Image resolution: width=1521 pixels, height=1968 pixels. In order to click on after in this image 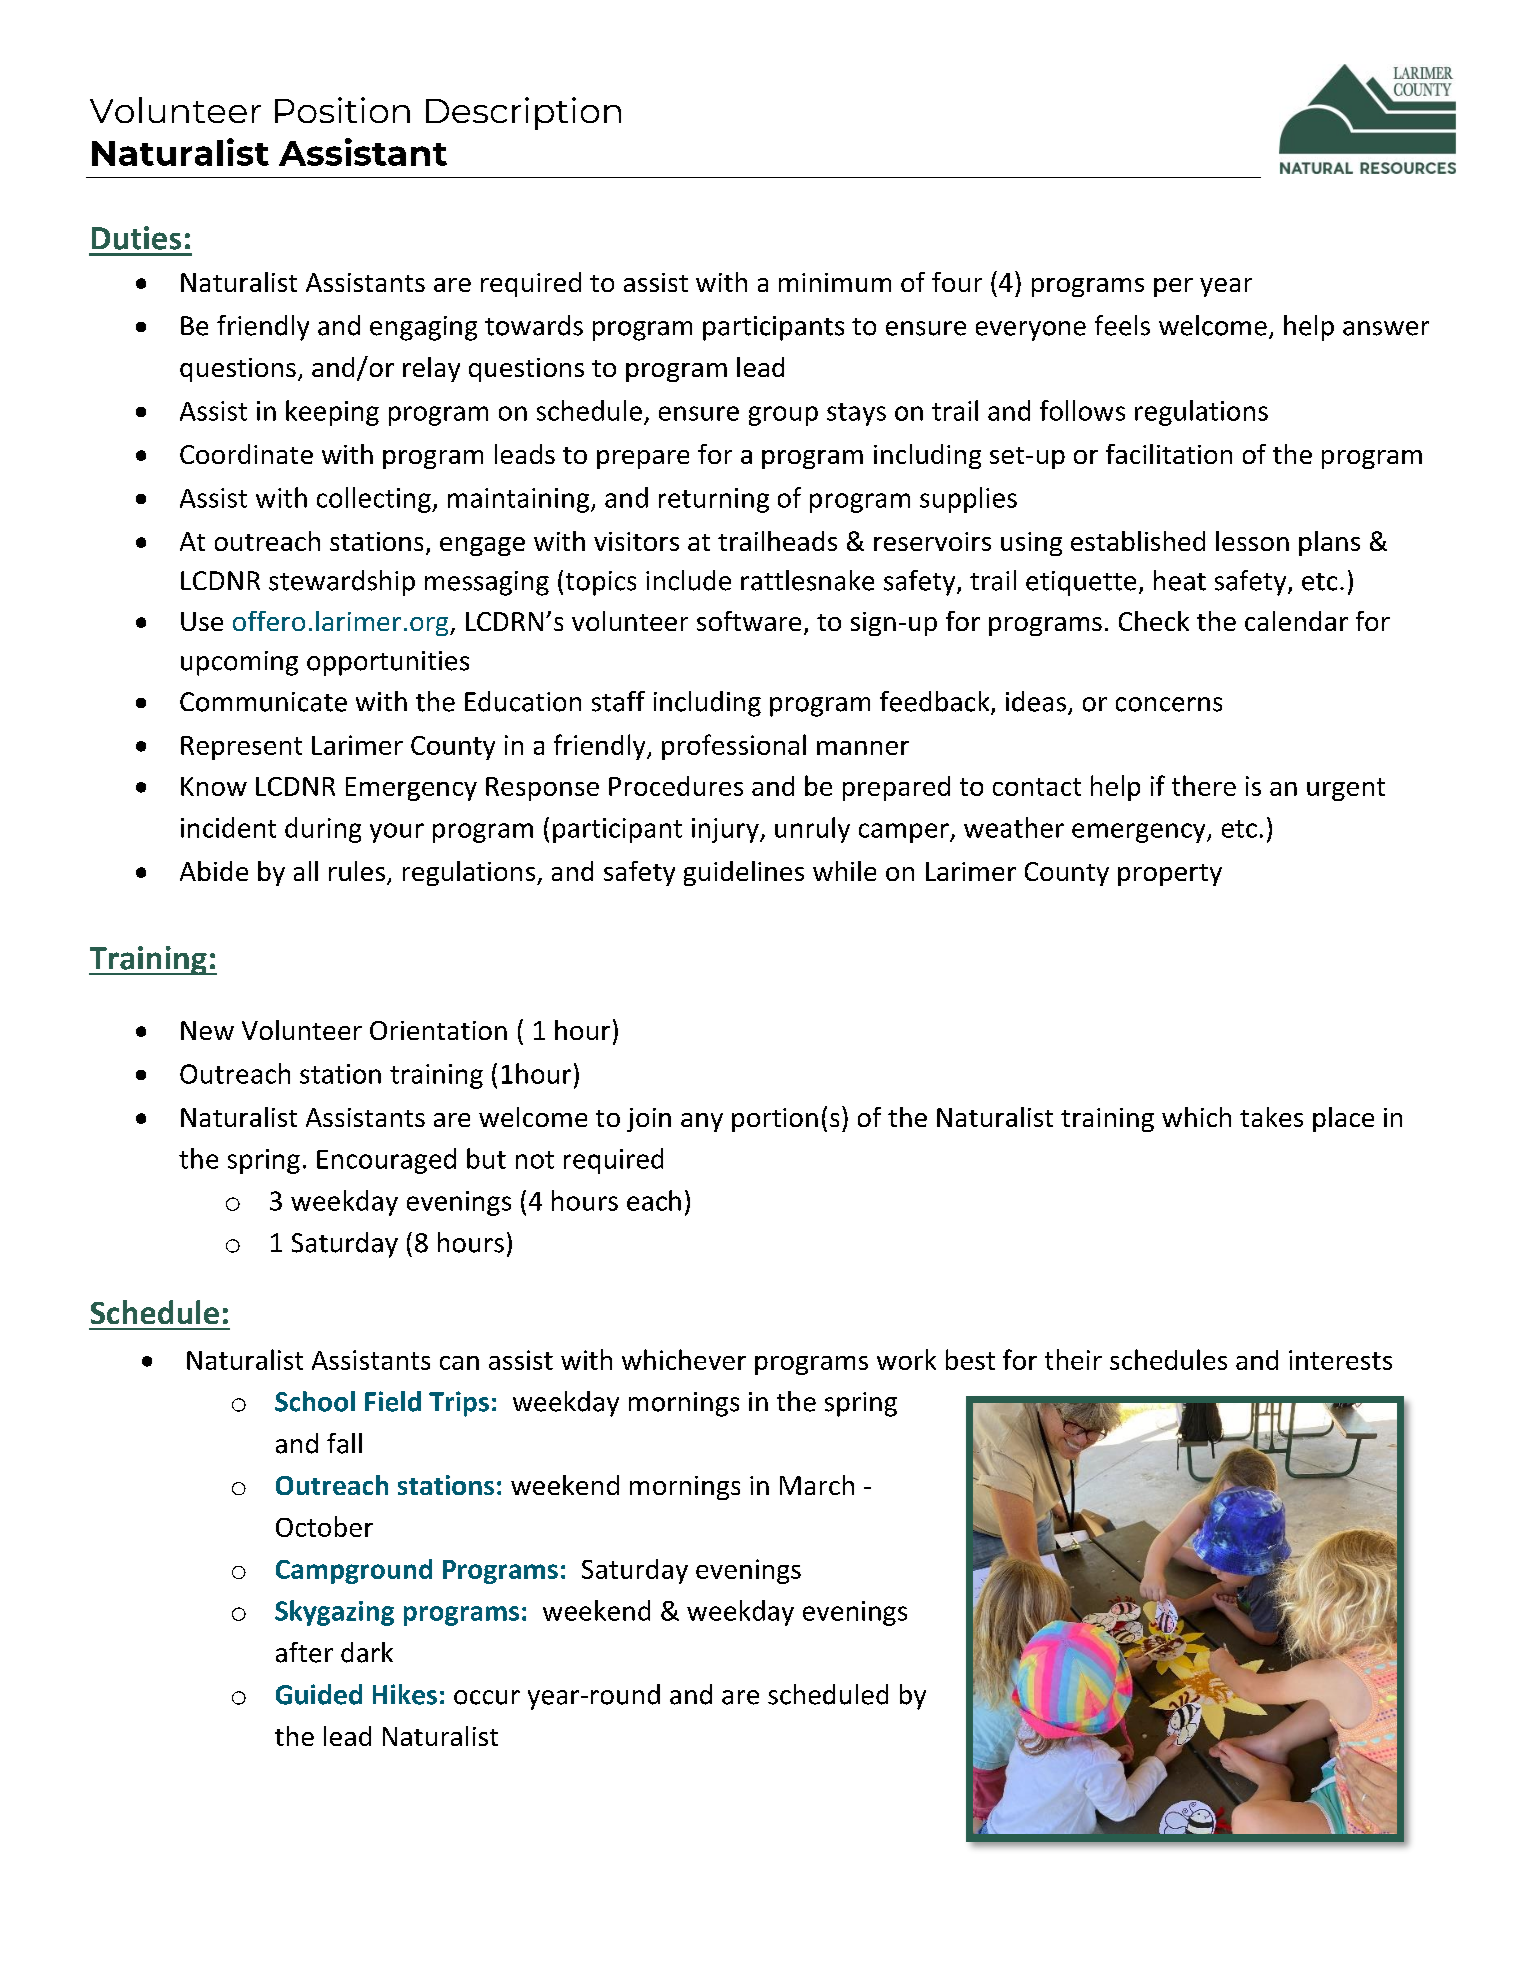, I will do `click(304, 1652)`.
